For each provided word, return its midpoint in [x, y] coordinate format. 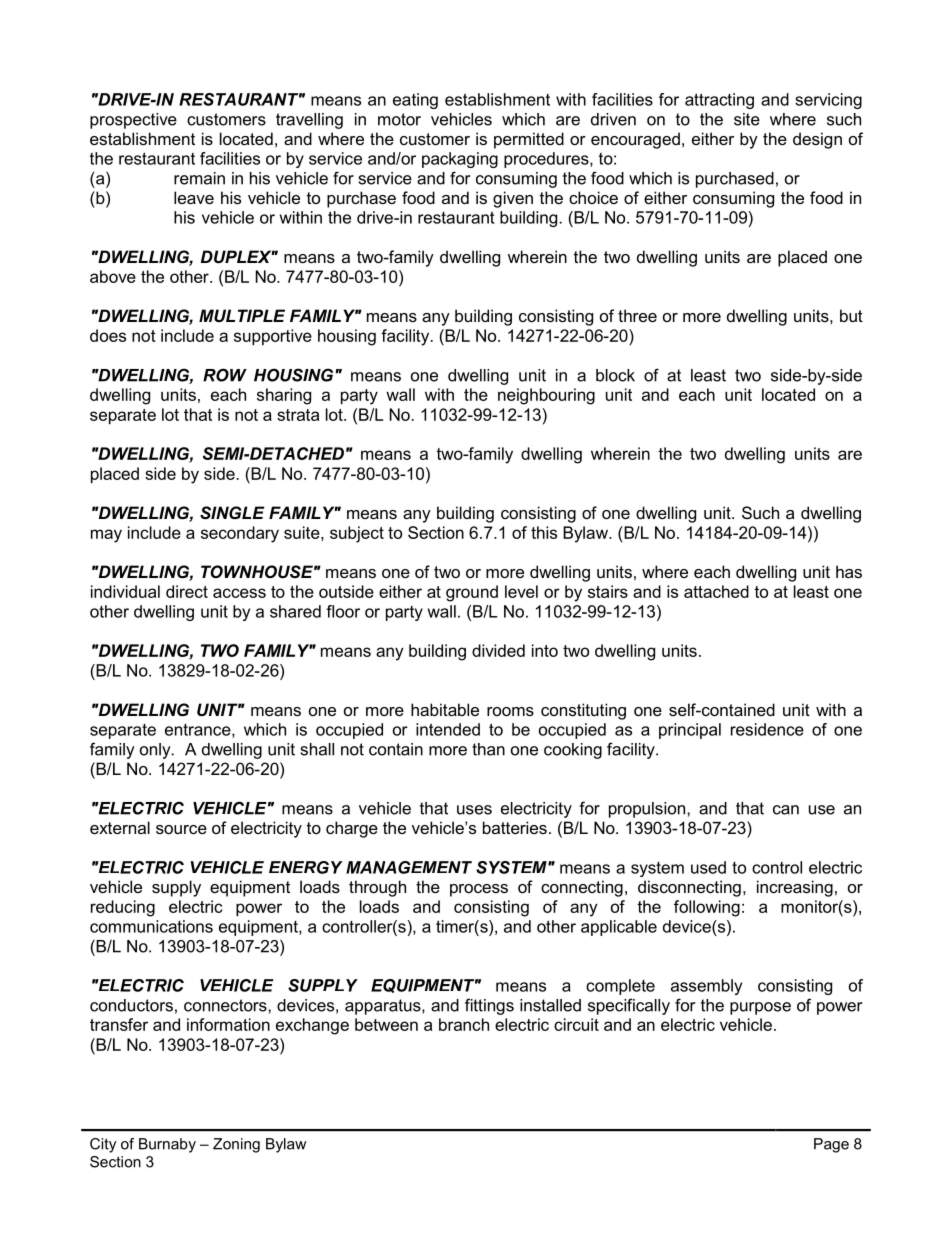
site [747, 119]
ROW [225, 375]
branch [464, 1024]
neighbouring [546, 396]
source [181, 829]
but [851, 315]
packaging [460, 160]
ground [472, 593]
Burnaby [167, 1145]
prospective [133, 121]
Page [831, 1145]
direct [187, 591]
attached [716, 591]
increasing [795, 888]
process [479, 890]
